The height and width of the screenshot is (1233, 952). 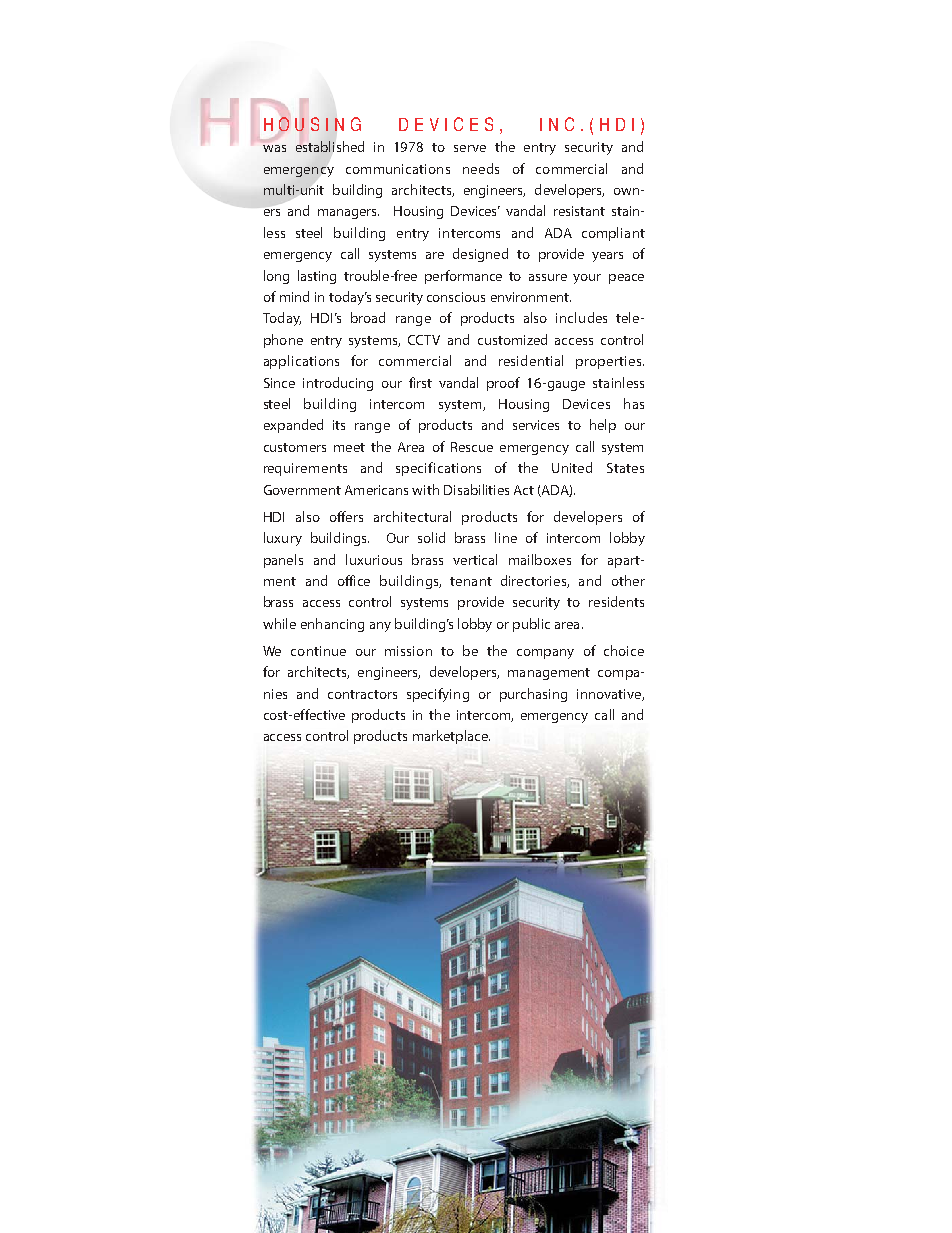 I want to click on mind, so click(x=294, y=296).
